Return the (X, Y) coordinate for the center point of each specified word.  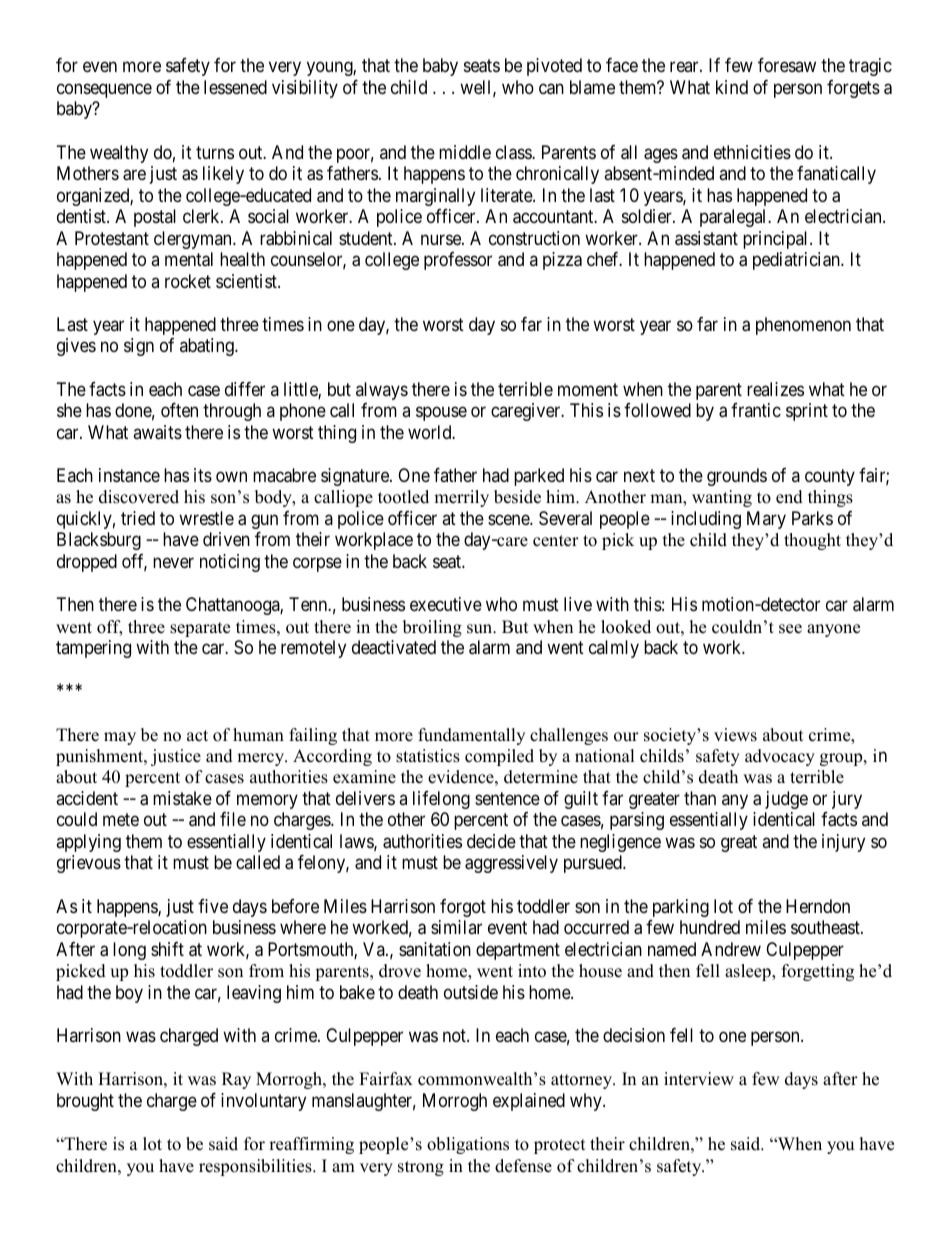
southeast (826, 927)
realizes (775, 389)
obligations (468, 1145)
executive (446, 604)
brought (85, 1102)
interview (699, 1079)
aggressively (511, 864)
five (213, 906)
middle (465, 152)
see (790, 629)
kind (732, 87)
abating (208, 347)
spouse (441, 414)
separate (200, 629)
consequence (104, 90)
